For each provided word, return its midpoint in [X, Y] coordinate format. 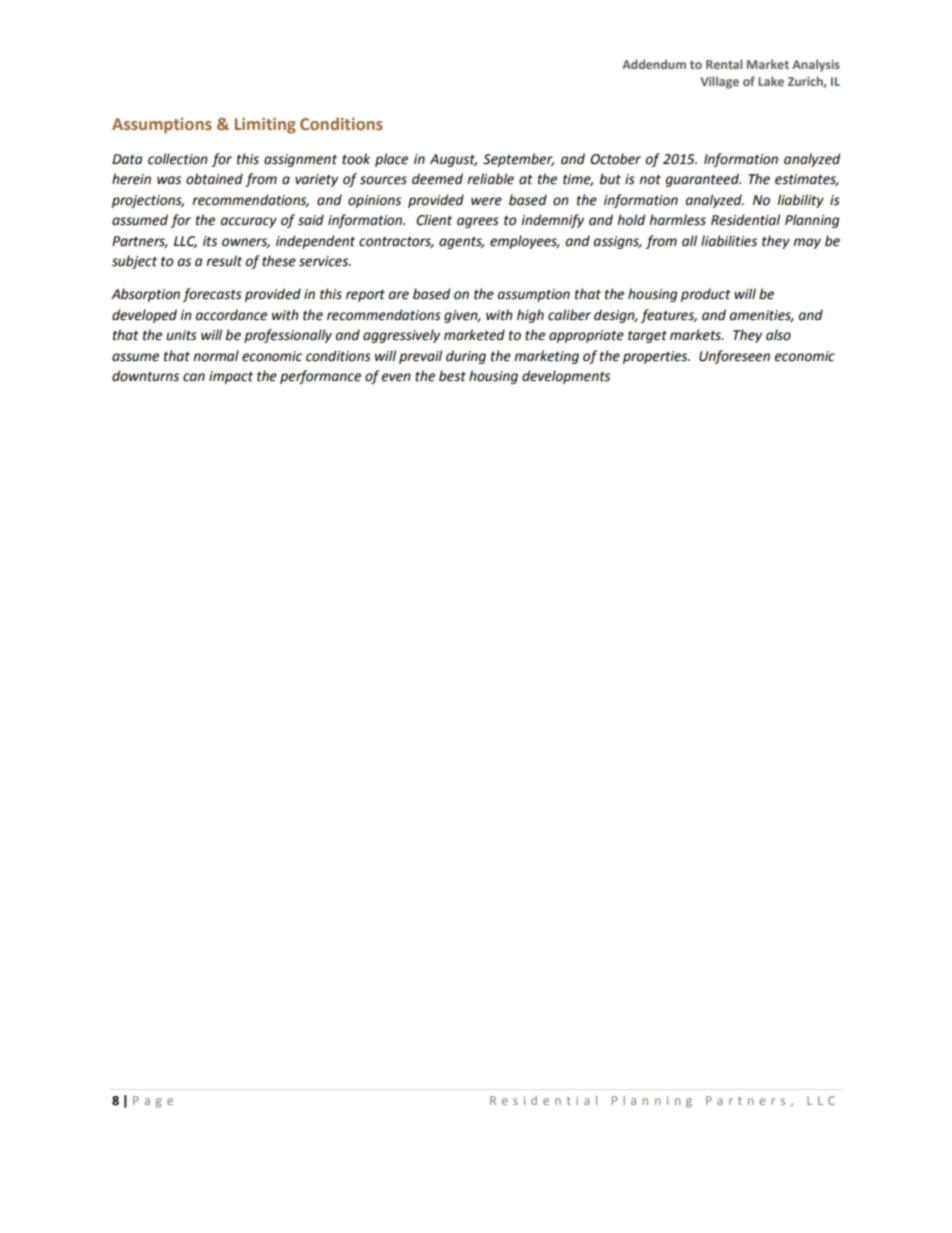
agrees [478, 222]
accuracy [249, 222]
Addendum [654, 64]
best [452, 376]
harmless [677, 220]
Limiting [265, 126]
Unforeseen [734, 357]
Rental [724, 64]
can [194, 377]
